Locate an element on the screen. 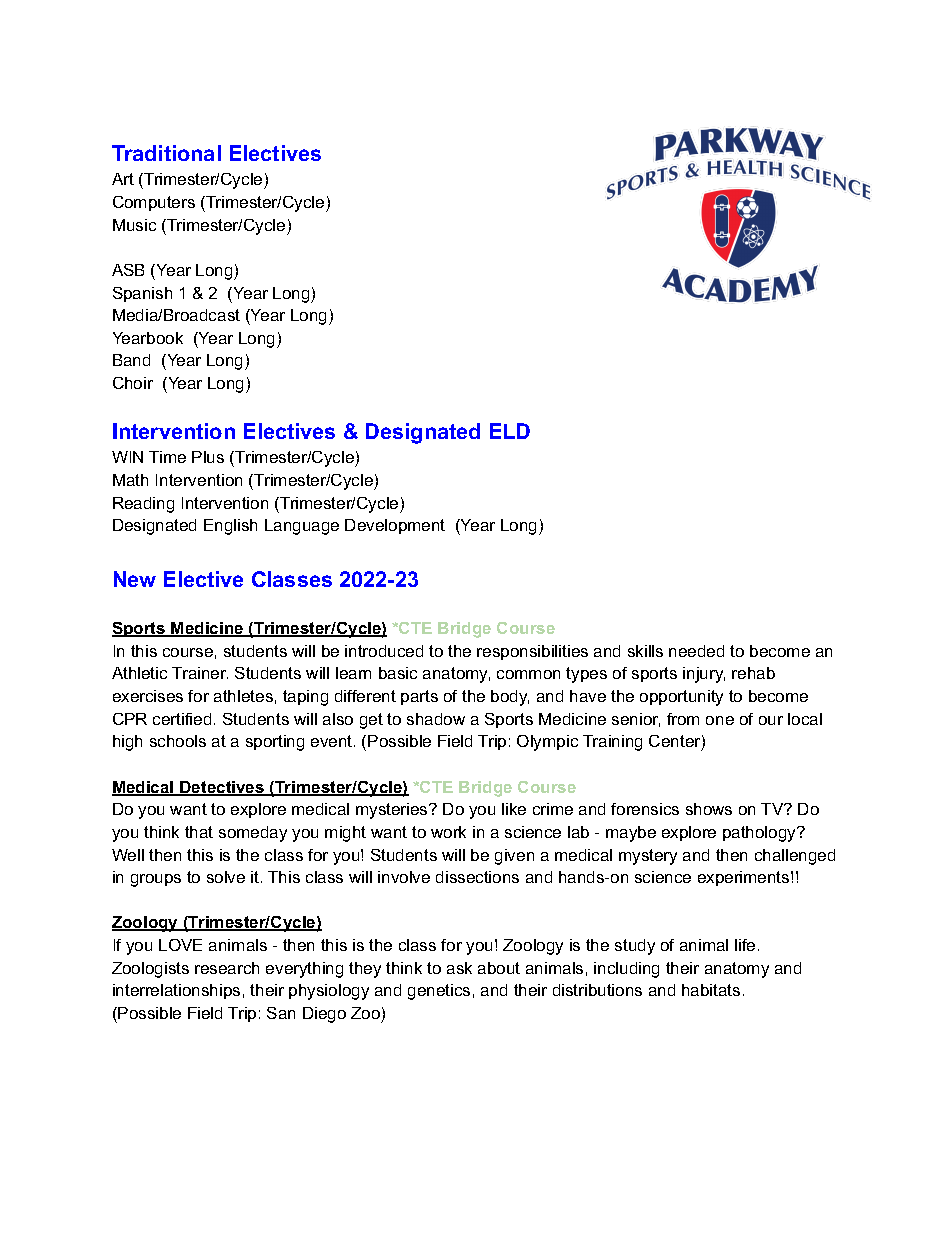 The image size is (952, 1233). Detectives is located at coordinates (222, 788).
